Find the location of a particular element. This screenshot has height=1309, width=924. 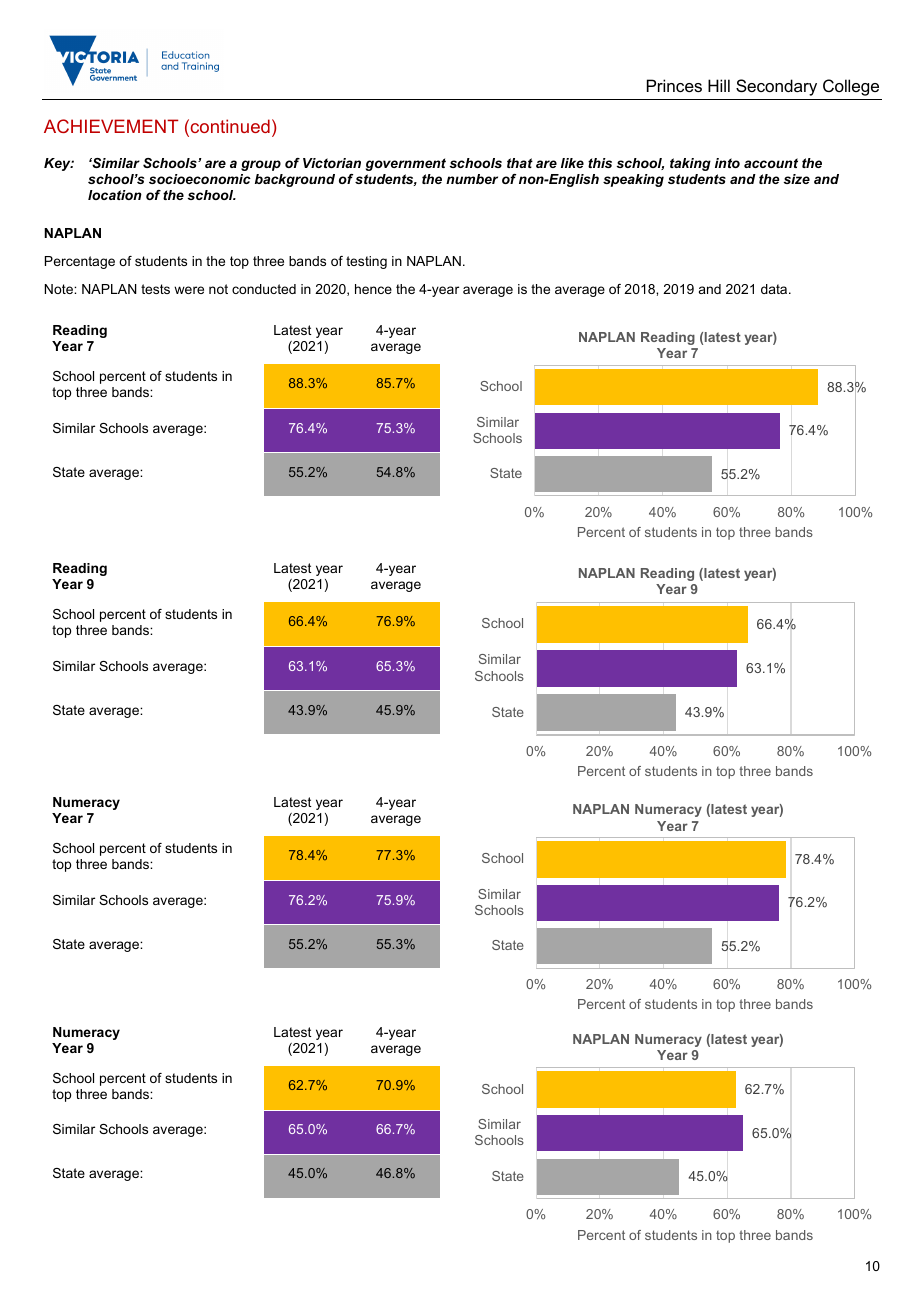

data is located at coordinates (775, 289).
